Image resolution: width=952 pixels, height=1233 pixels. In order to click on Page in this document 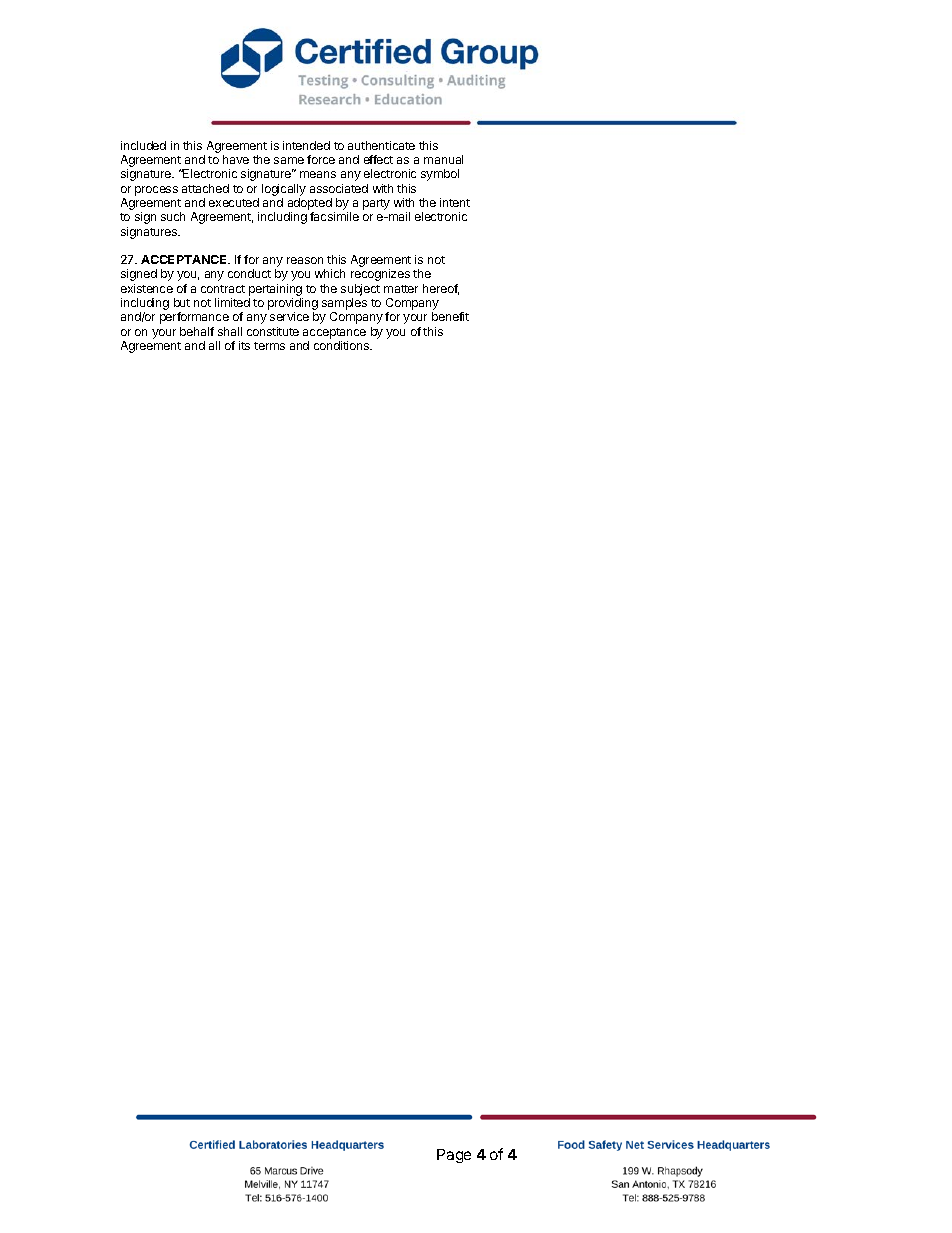, I will do `click(454, 1156)`.
